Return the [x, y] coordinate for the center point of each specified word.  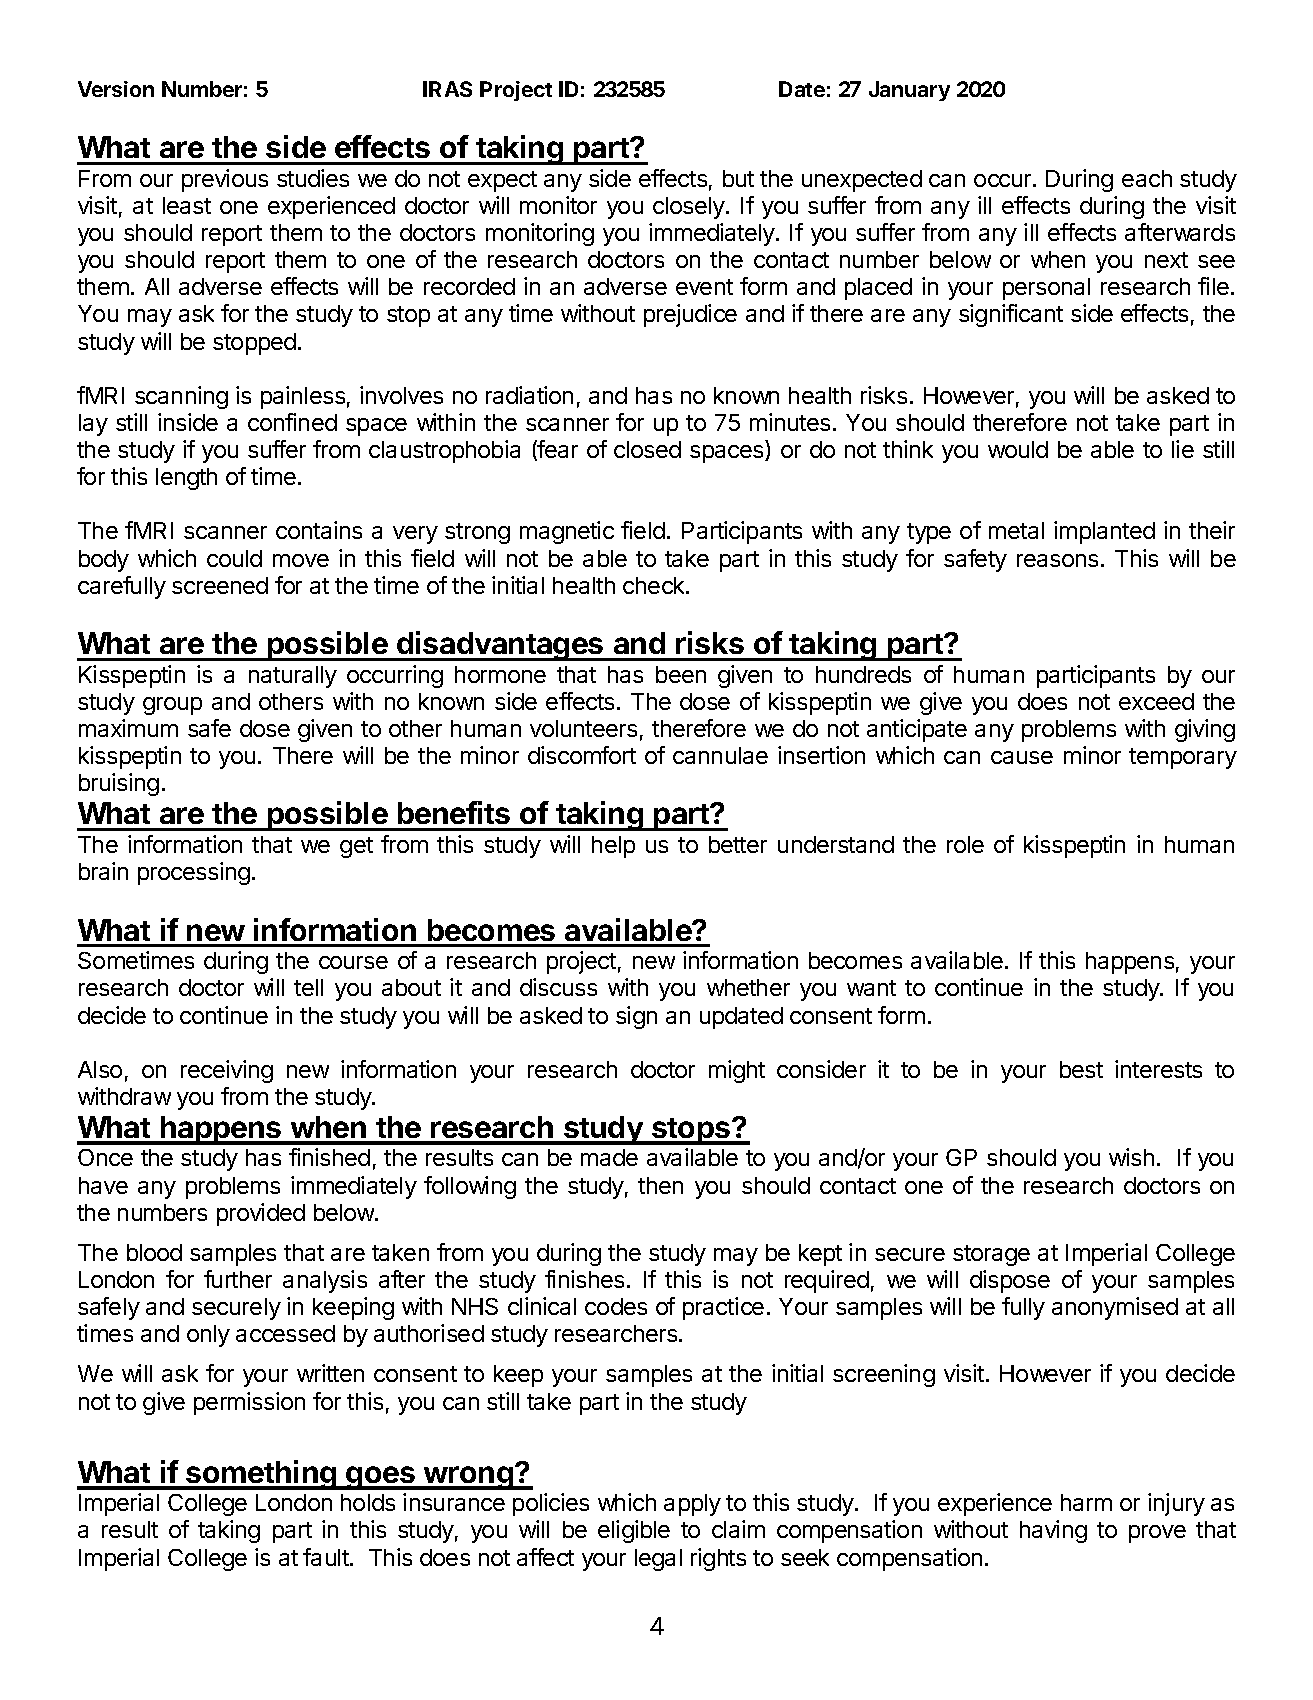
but [738, 178]
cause [1022, 757]
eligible [634, 1531]
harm [1086, 1502]
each [1147, 178]
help [613, 847]
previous [225, 180]
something [261, 1475]
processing [194, 873]
